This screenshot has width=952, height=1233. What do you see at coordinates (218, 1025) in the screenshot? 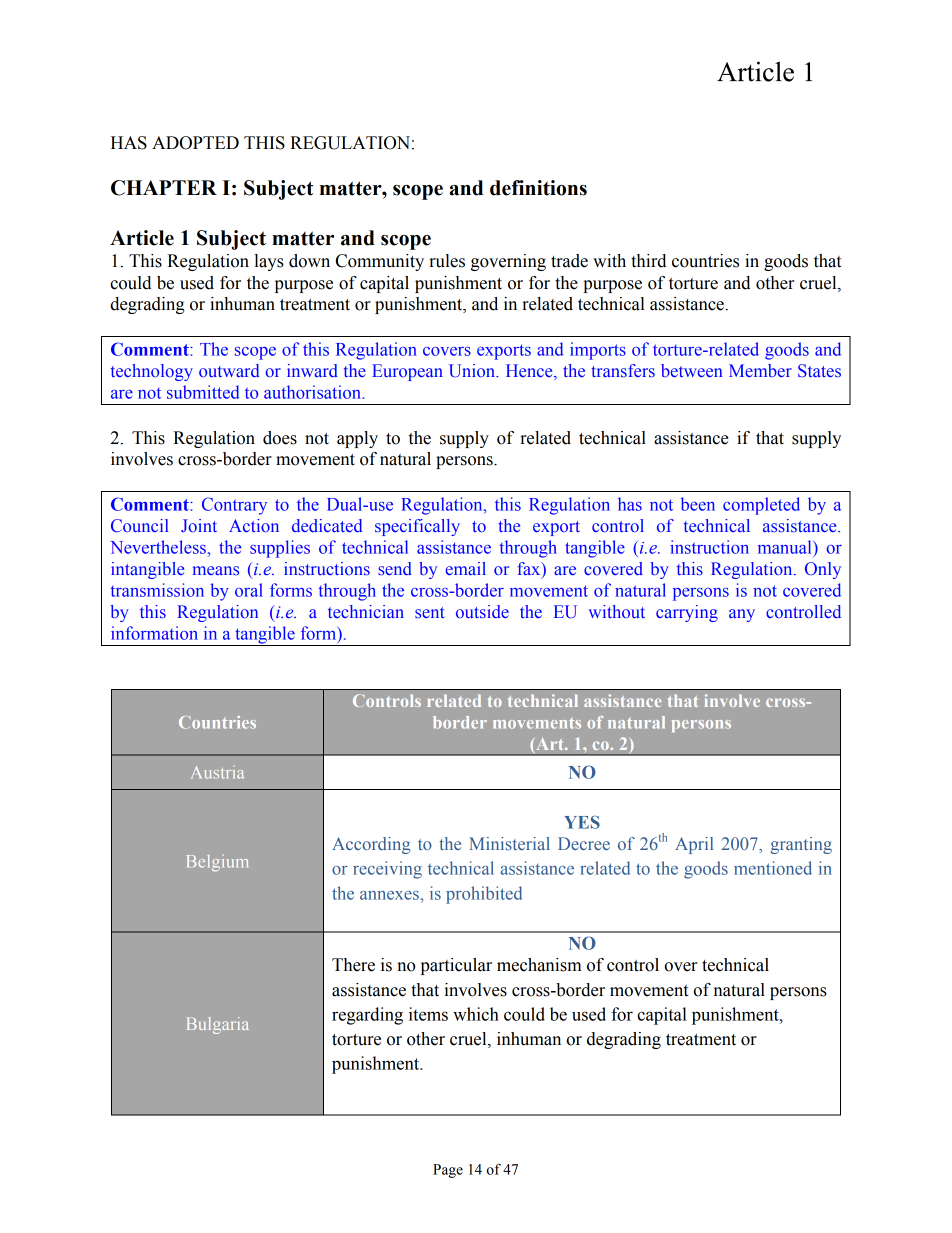
I see `Bulgaria` at bounding box center [218, 1025].
